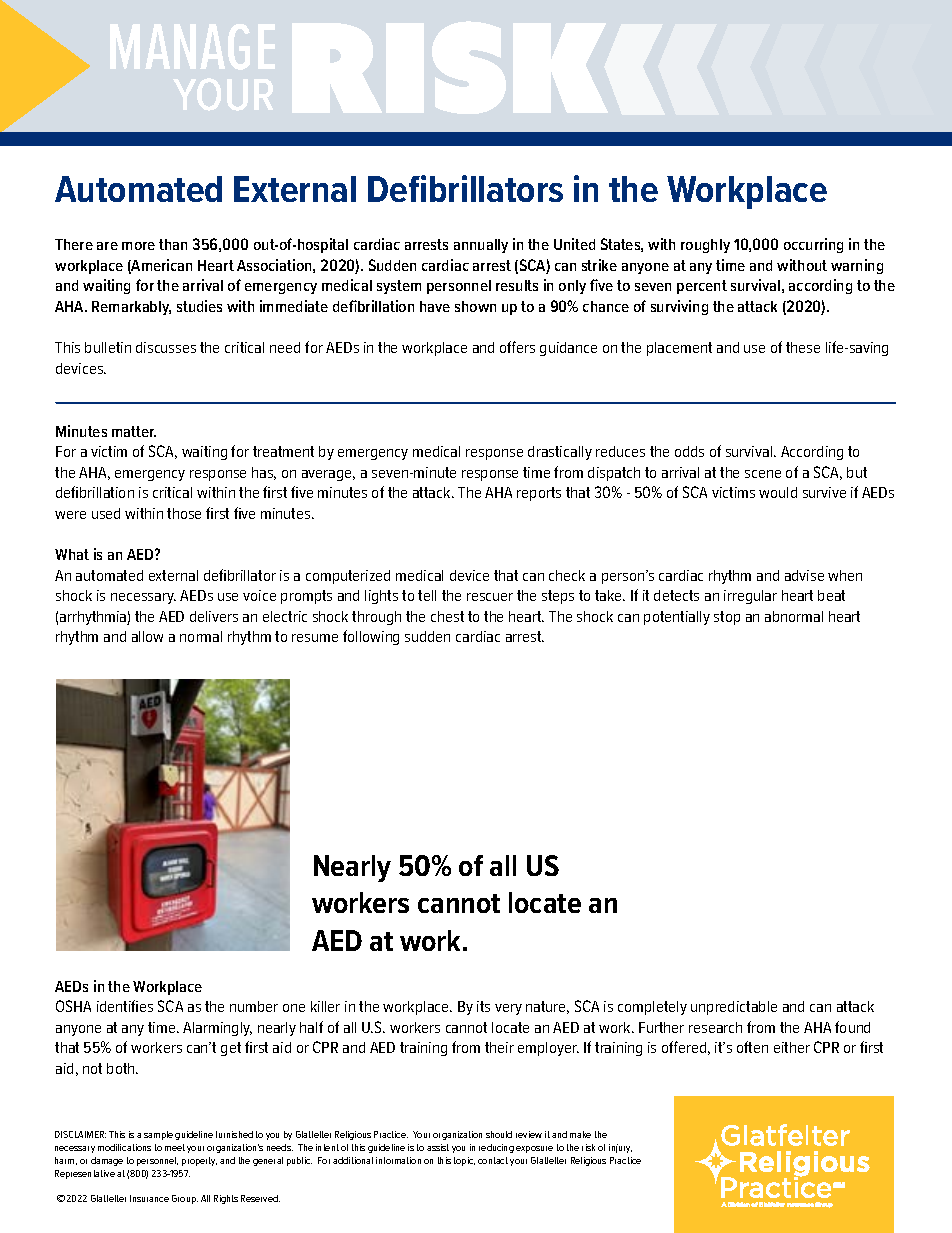 This document has width=952, height=1233. Describe the element at coordinates (483, 1006) in the document. I see `its` at that location.
